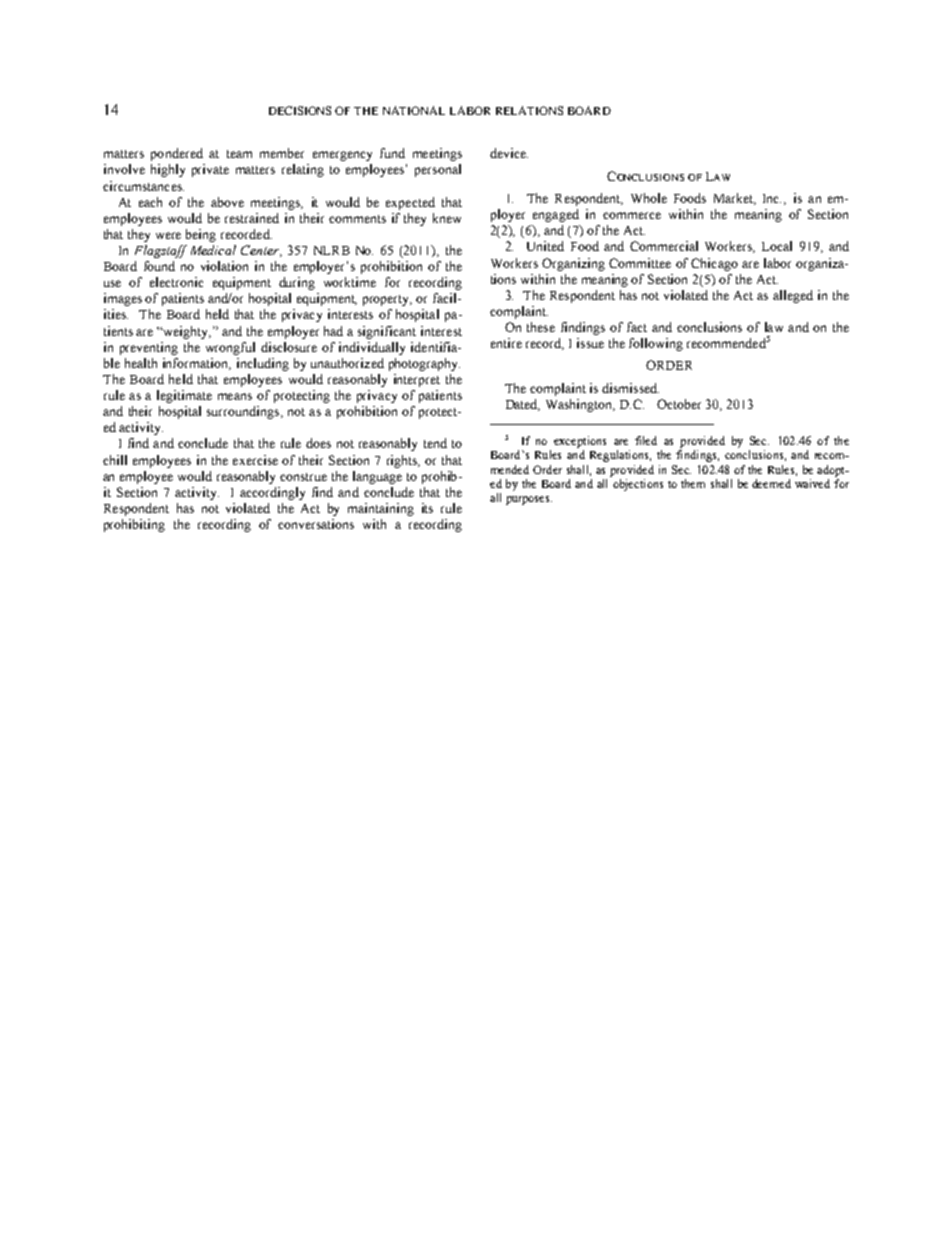 The image size is (952, 1233). I want to click on United, so click(545, 246).
